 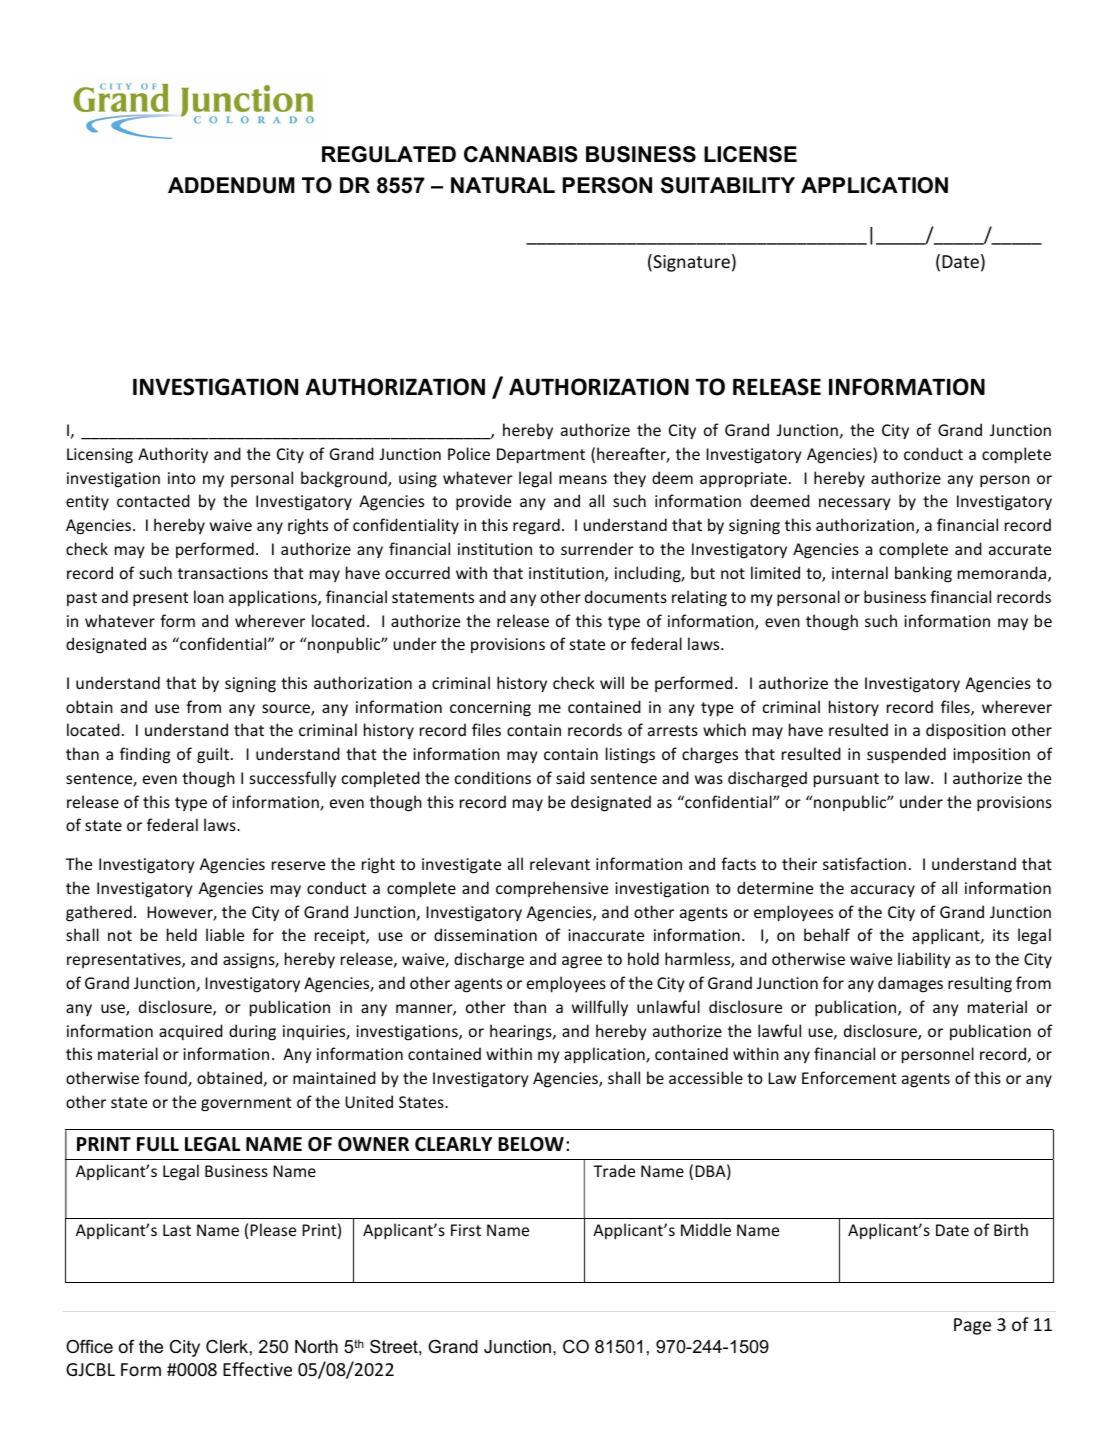 What do you see at coordinates (503, 185) in the screenshot?
I see `NATURAL` at bounding box center [503, 185].
